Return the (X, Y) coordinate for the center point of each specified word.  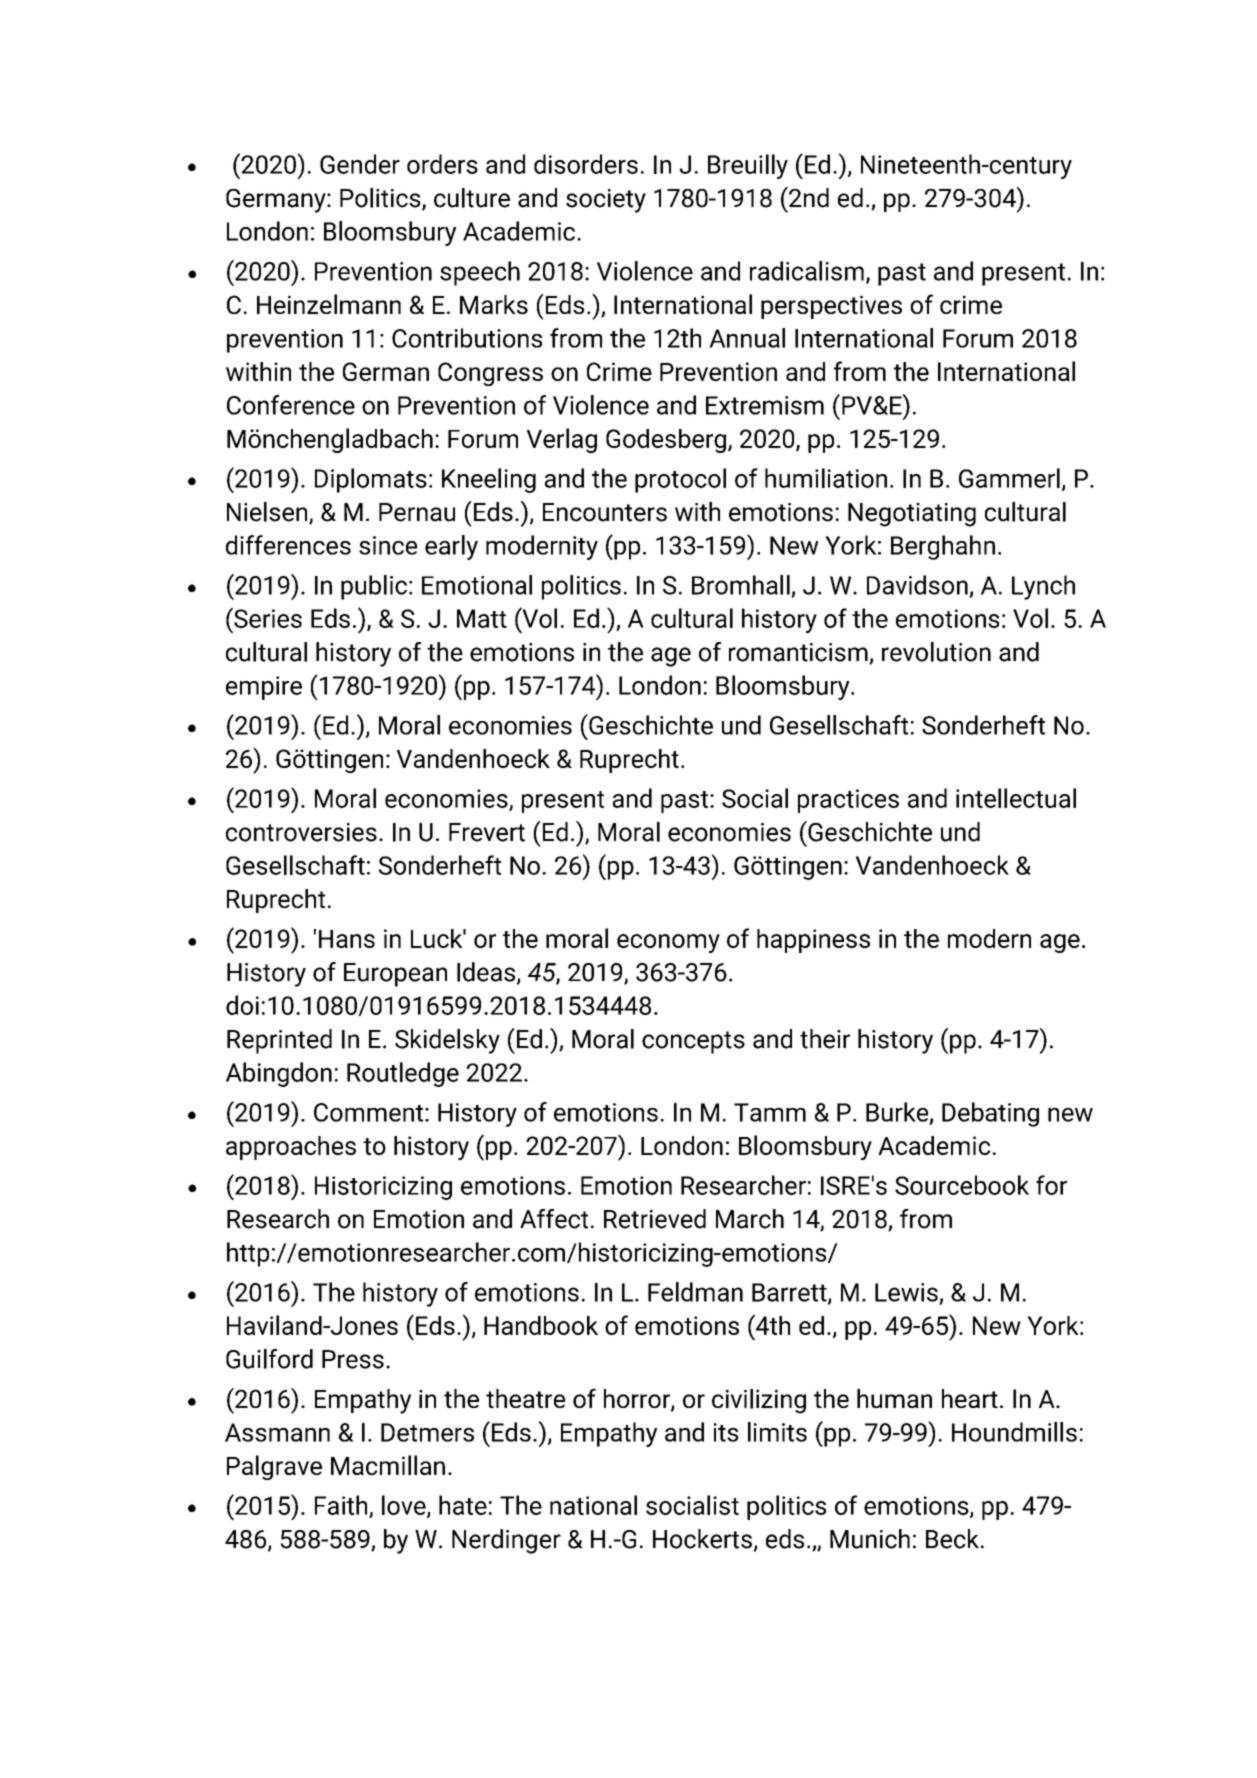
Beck (952, 1539)
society (606, 201)
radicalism (807, 271)
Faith (342, 1506)
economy (668, 943)
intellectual (1016, 798)
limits (777, 1432)
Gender (360, 164)
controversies (301, 832)
